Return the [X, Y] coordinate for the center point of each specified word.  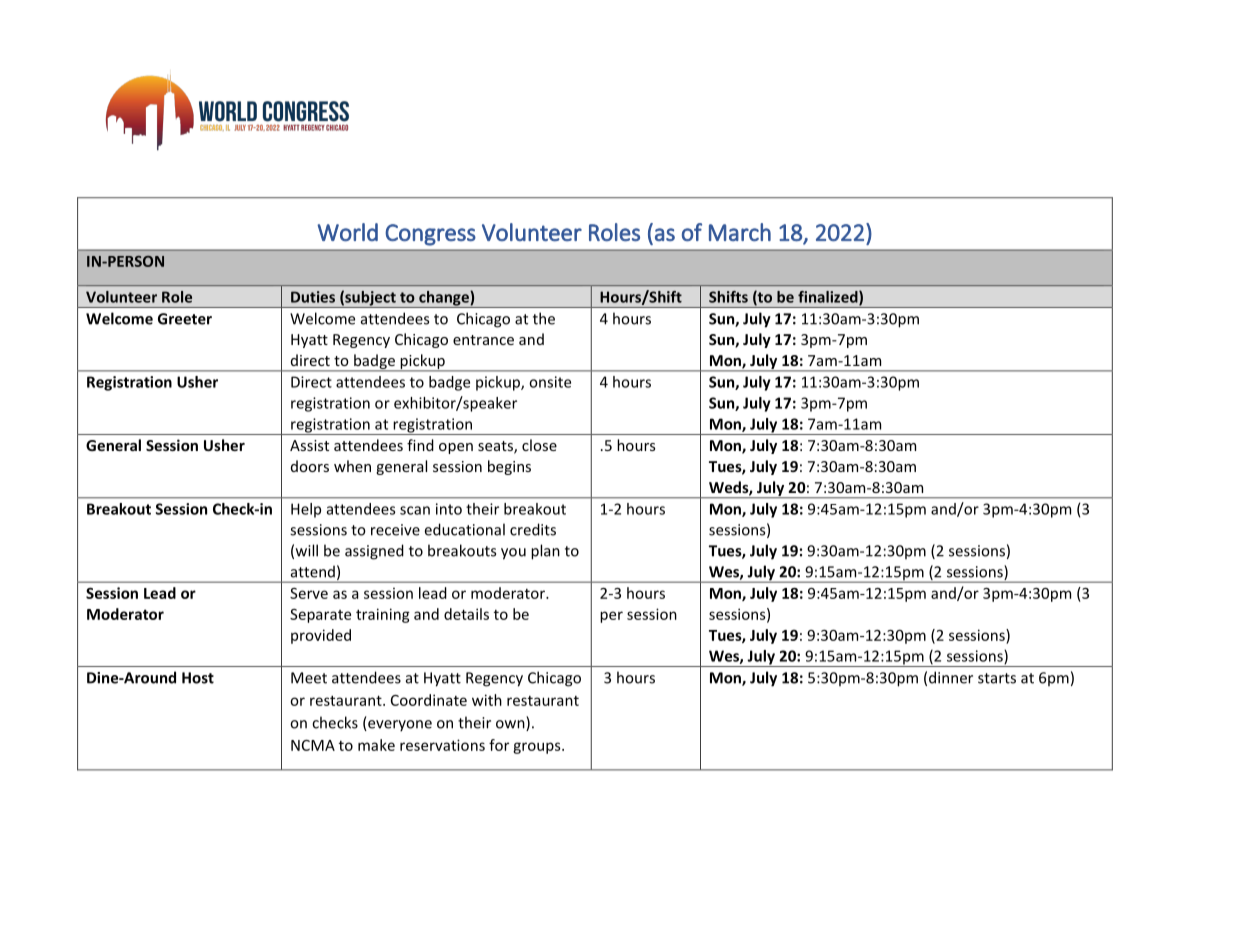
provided [321, 636]
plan [545, 552]
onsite [550, 382]
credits [533, 529]
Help [306, 510]
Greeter [185, 319]
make [376, 745]
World [347, 232]
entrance [483, 340]
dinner [951, 677]
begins [509, 467]
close [539, 445]
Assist [309, 445]
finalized [829, 298]
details [466, 614]
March [740, 232]
